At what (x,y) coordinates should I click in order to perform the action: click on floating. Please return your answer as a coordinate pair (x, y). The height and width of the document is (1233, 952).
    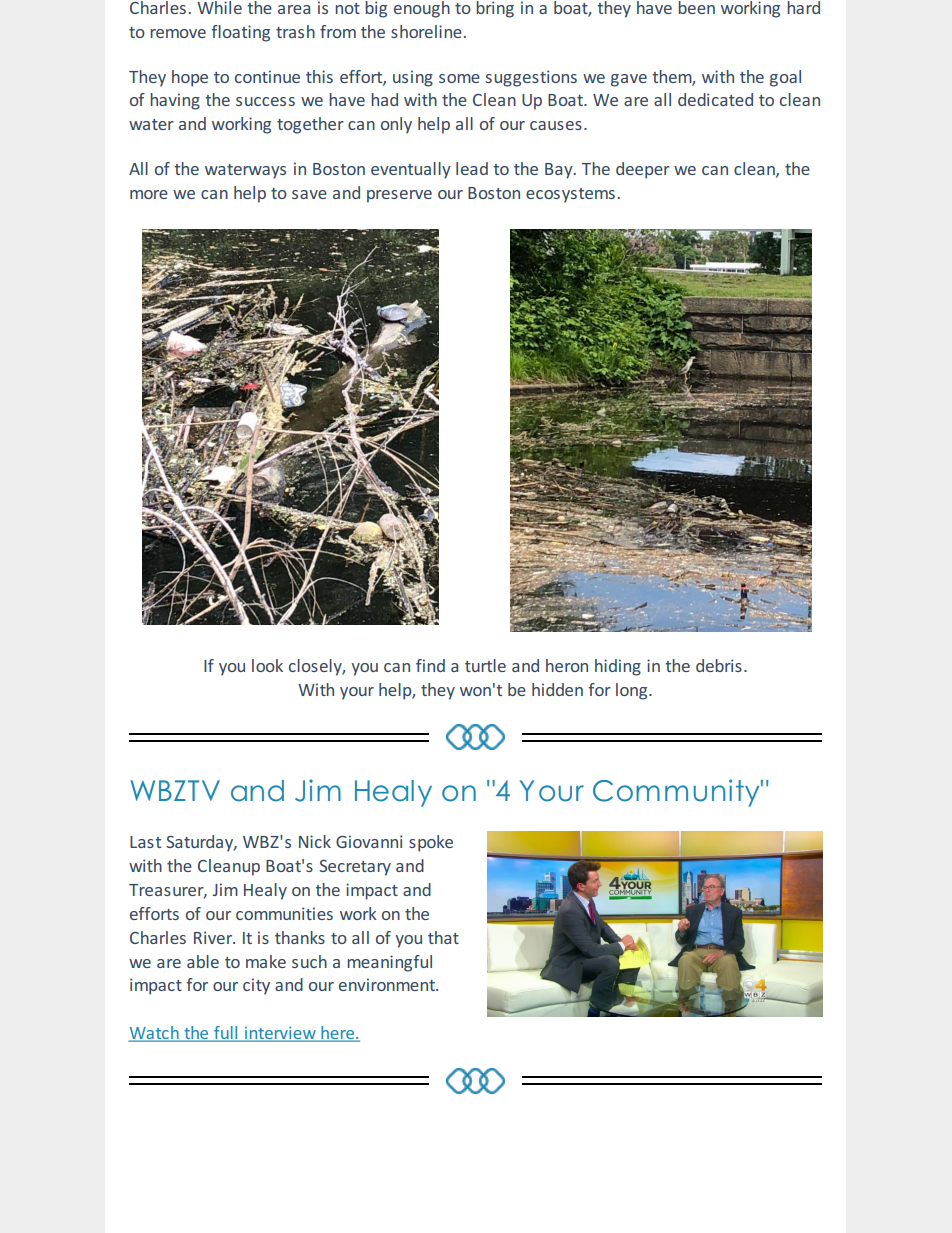
    Looking at the image, I should click on (240, 33).
